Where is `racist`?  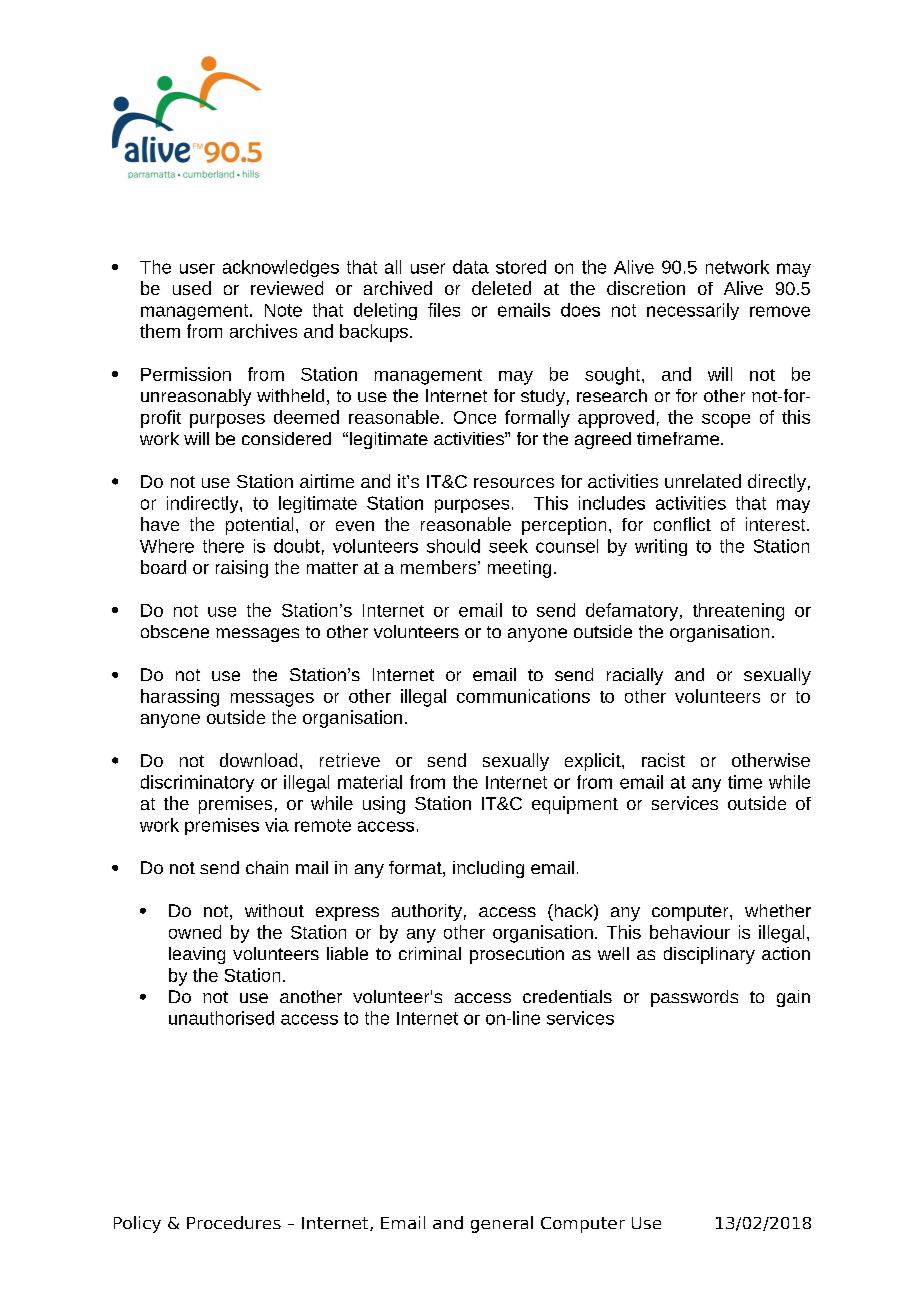
racist is located at coordinates (663, 760).
